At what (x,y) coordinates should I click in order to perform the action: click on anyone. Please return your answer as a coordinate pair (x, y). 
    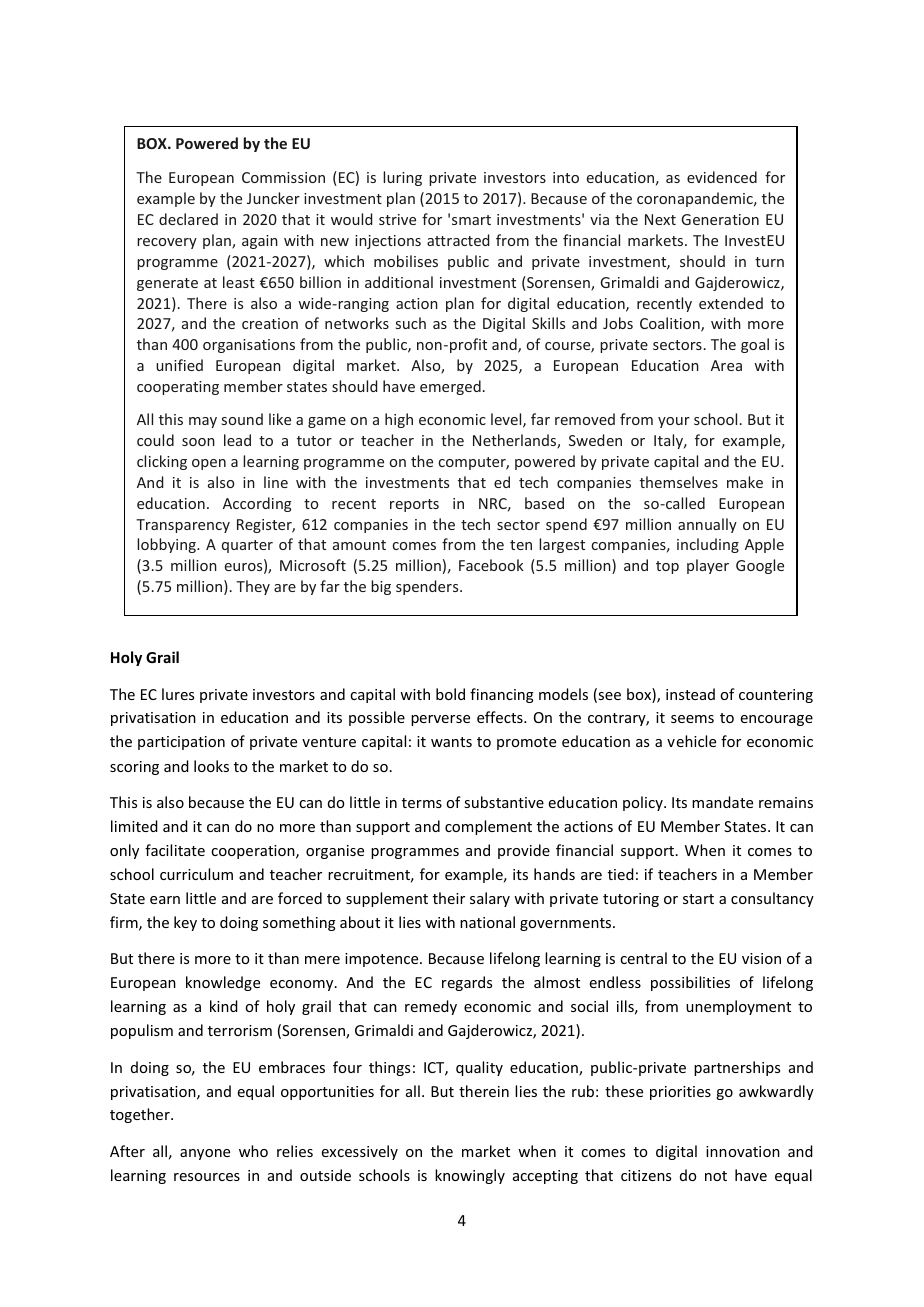
    Looking at the image, I should click on (205, 1154).
